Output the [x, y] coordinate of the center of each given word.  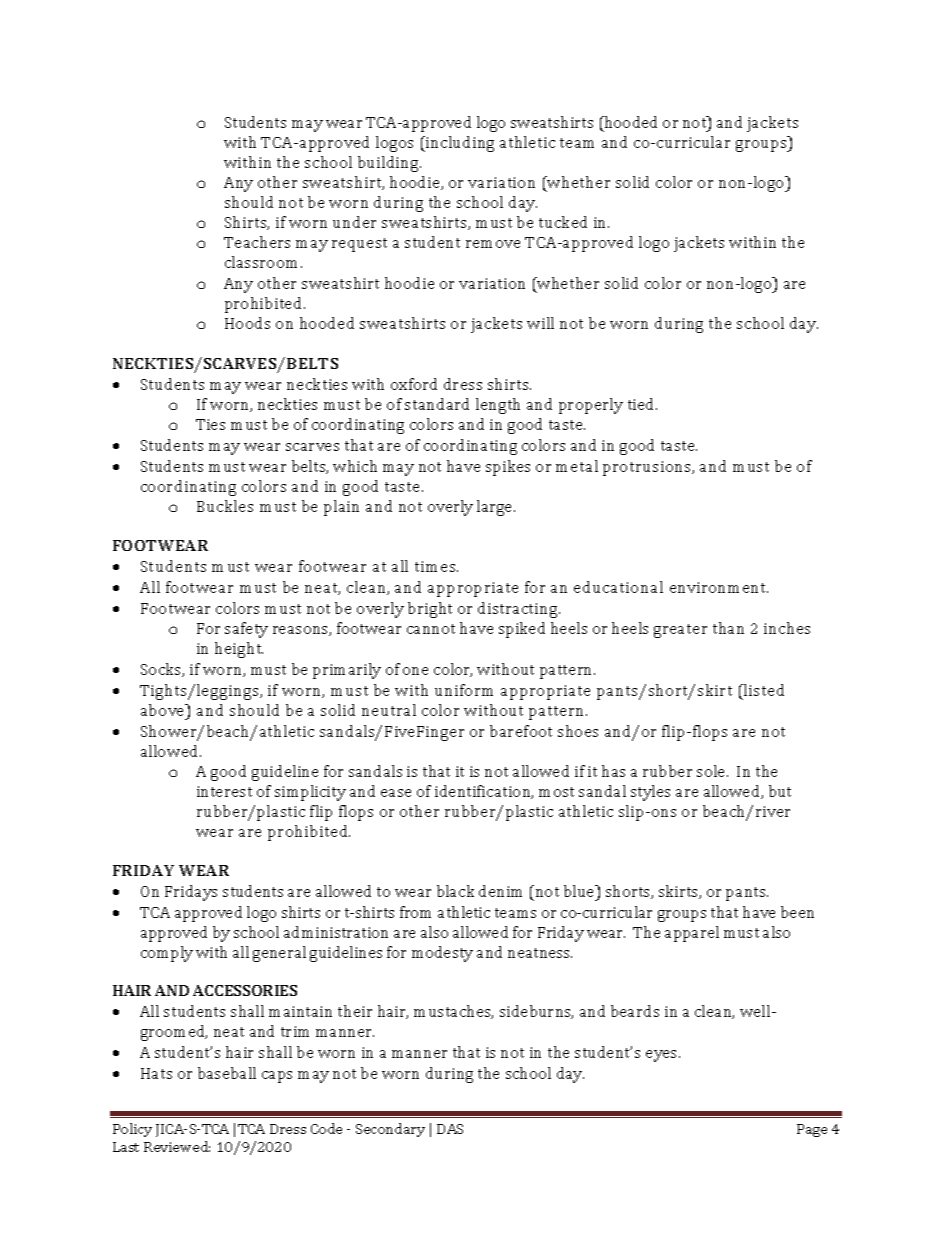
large [496, 508]
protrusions [648, 468]
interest [224, 791]
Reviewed [177, 1146]
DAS [450, 1129]
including [459, 144]
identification [484, 792]
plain [341, 508]
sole [712, 771]
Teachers [257, 242]
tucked [563, 222]
